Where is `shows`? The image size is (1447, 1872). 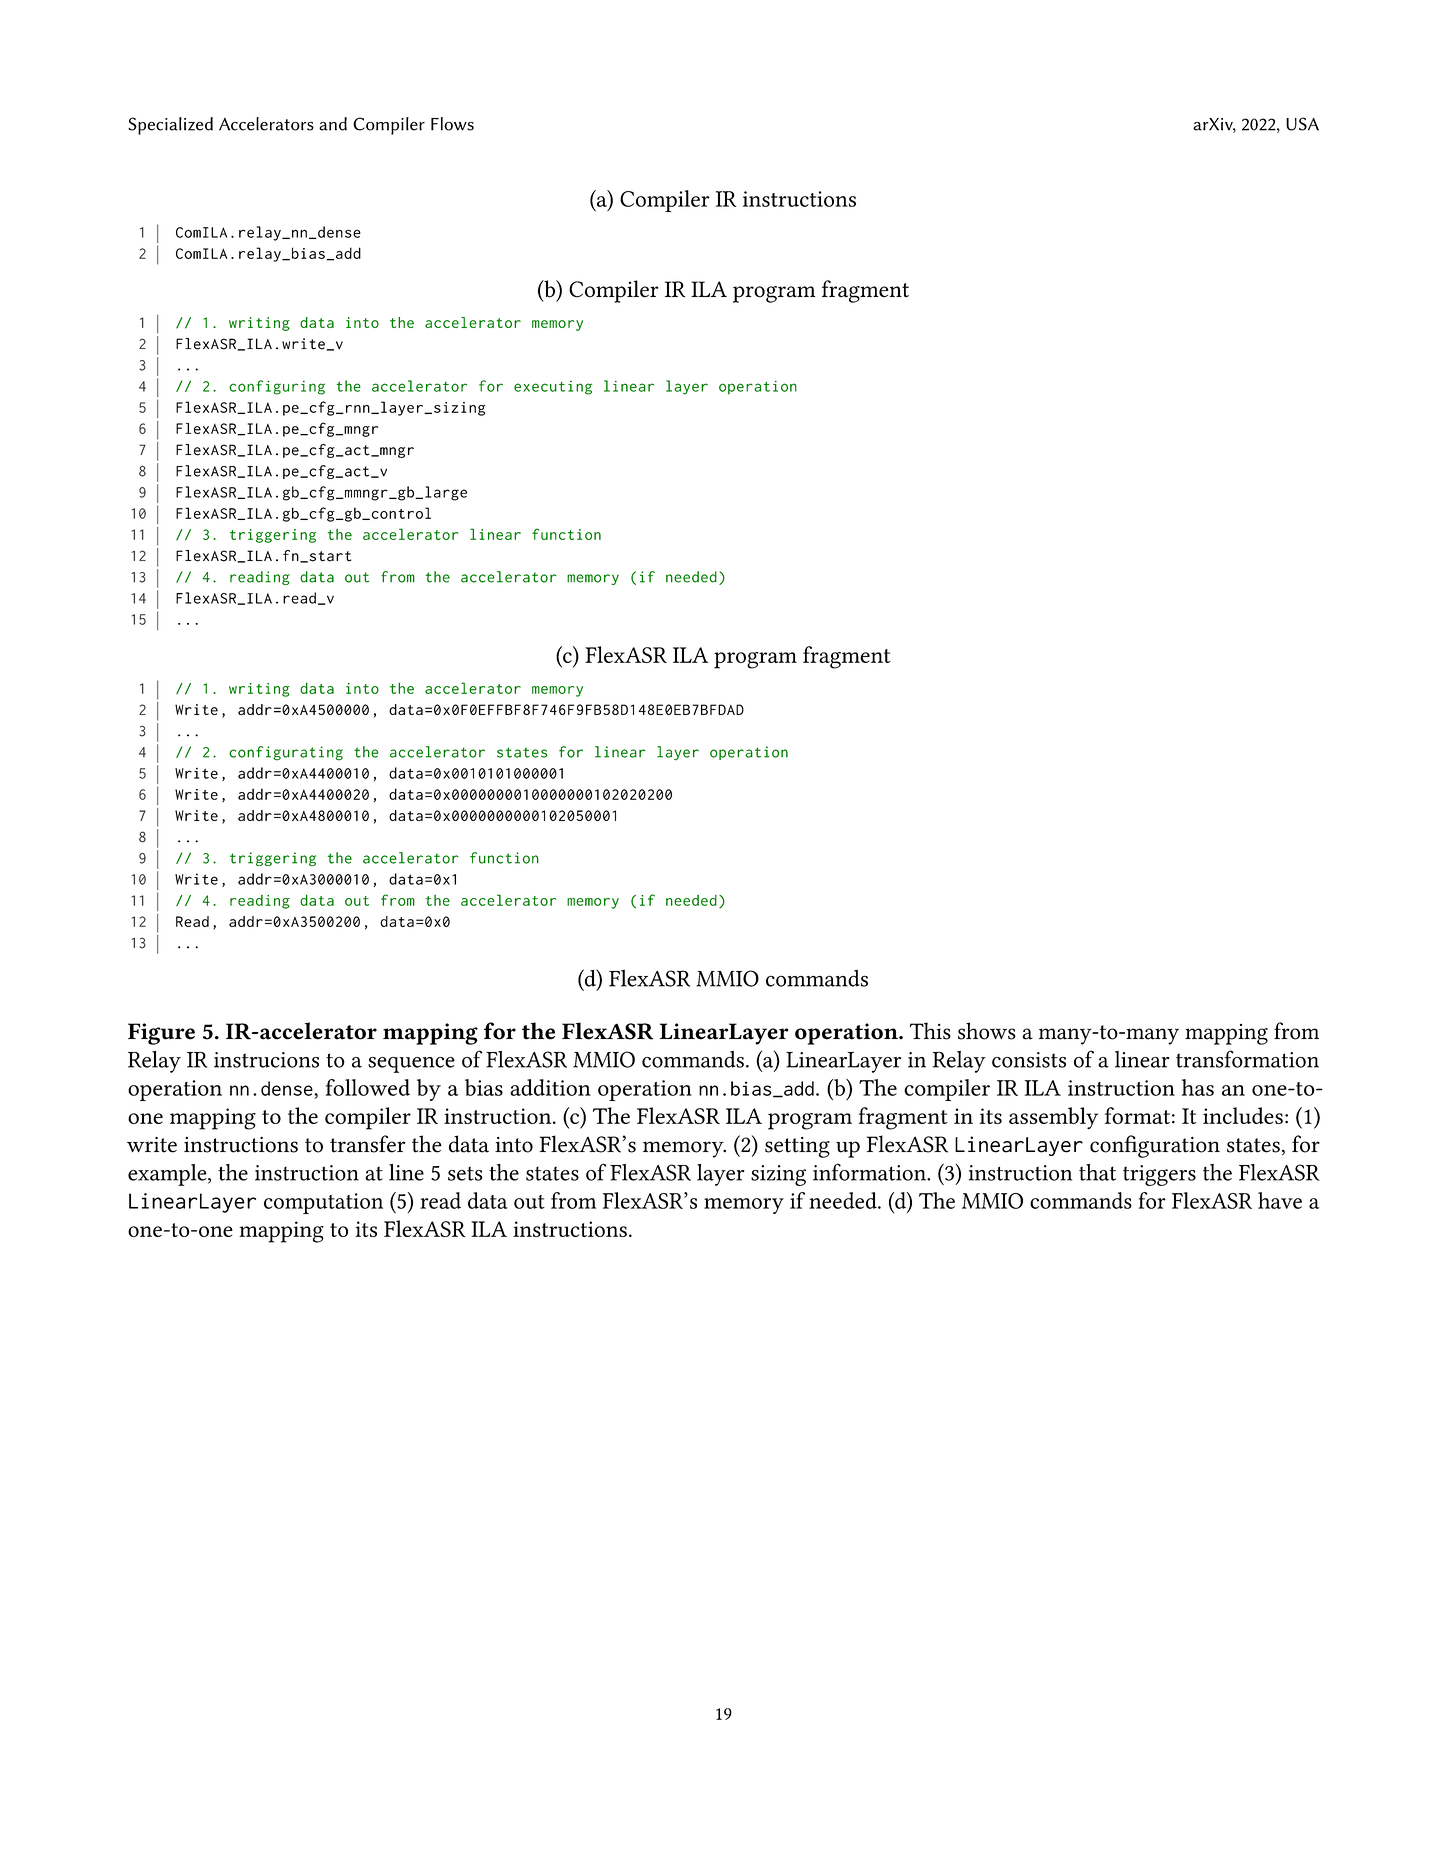 shows is located at coordinates (987, 1031).
